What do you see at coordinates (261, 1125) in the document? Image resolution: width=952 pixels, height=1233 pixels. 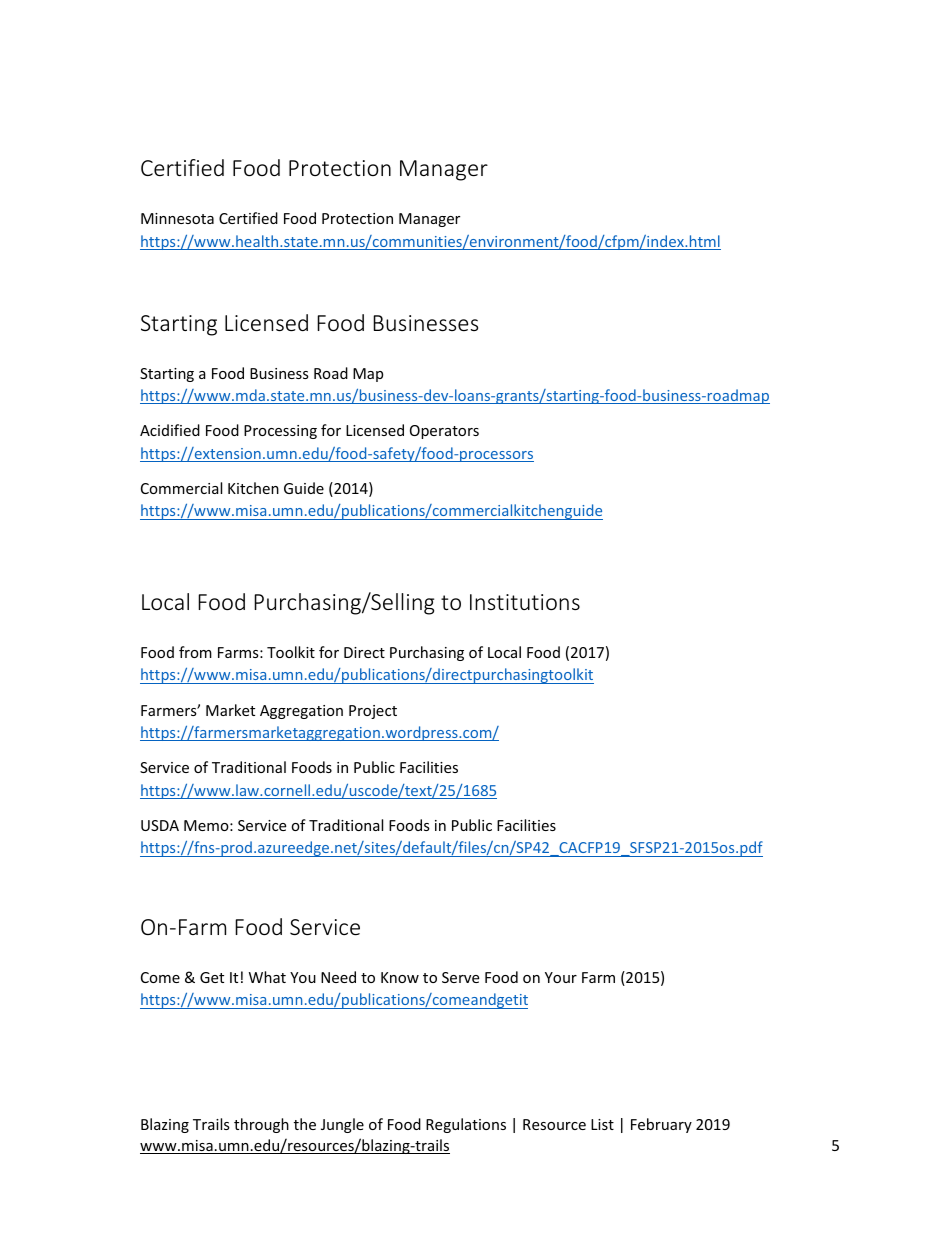 I see `through` at bounding box center [261, 1125].
